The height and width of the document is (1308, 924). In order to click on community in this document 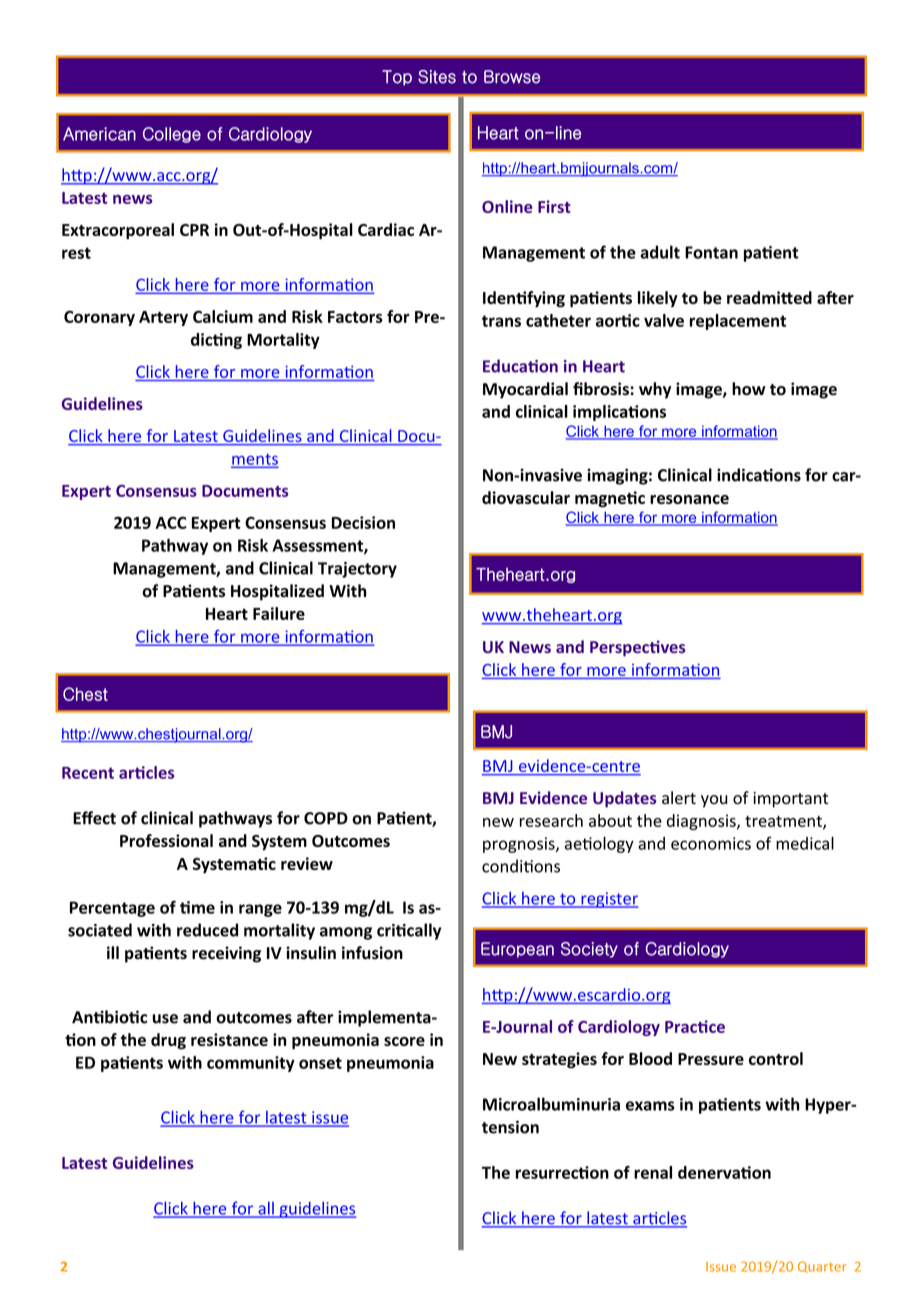, I will do `click(251, 1064)`.
